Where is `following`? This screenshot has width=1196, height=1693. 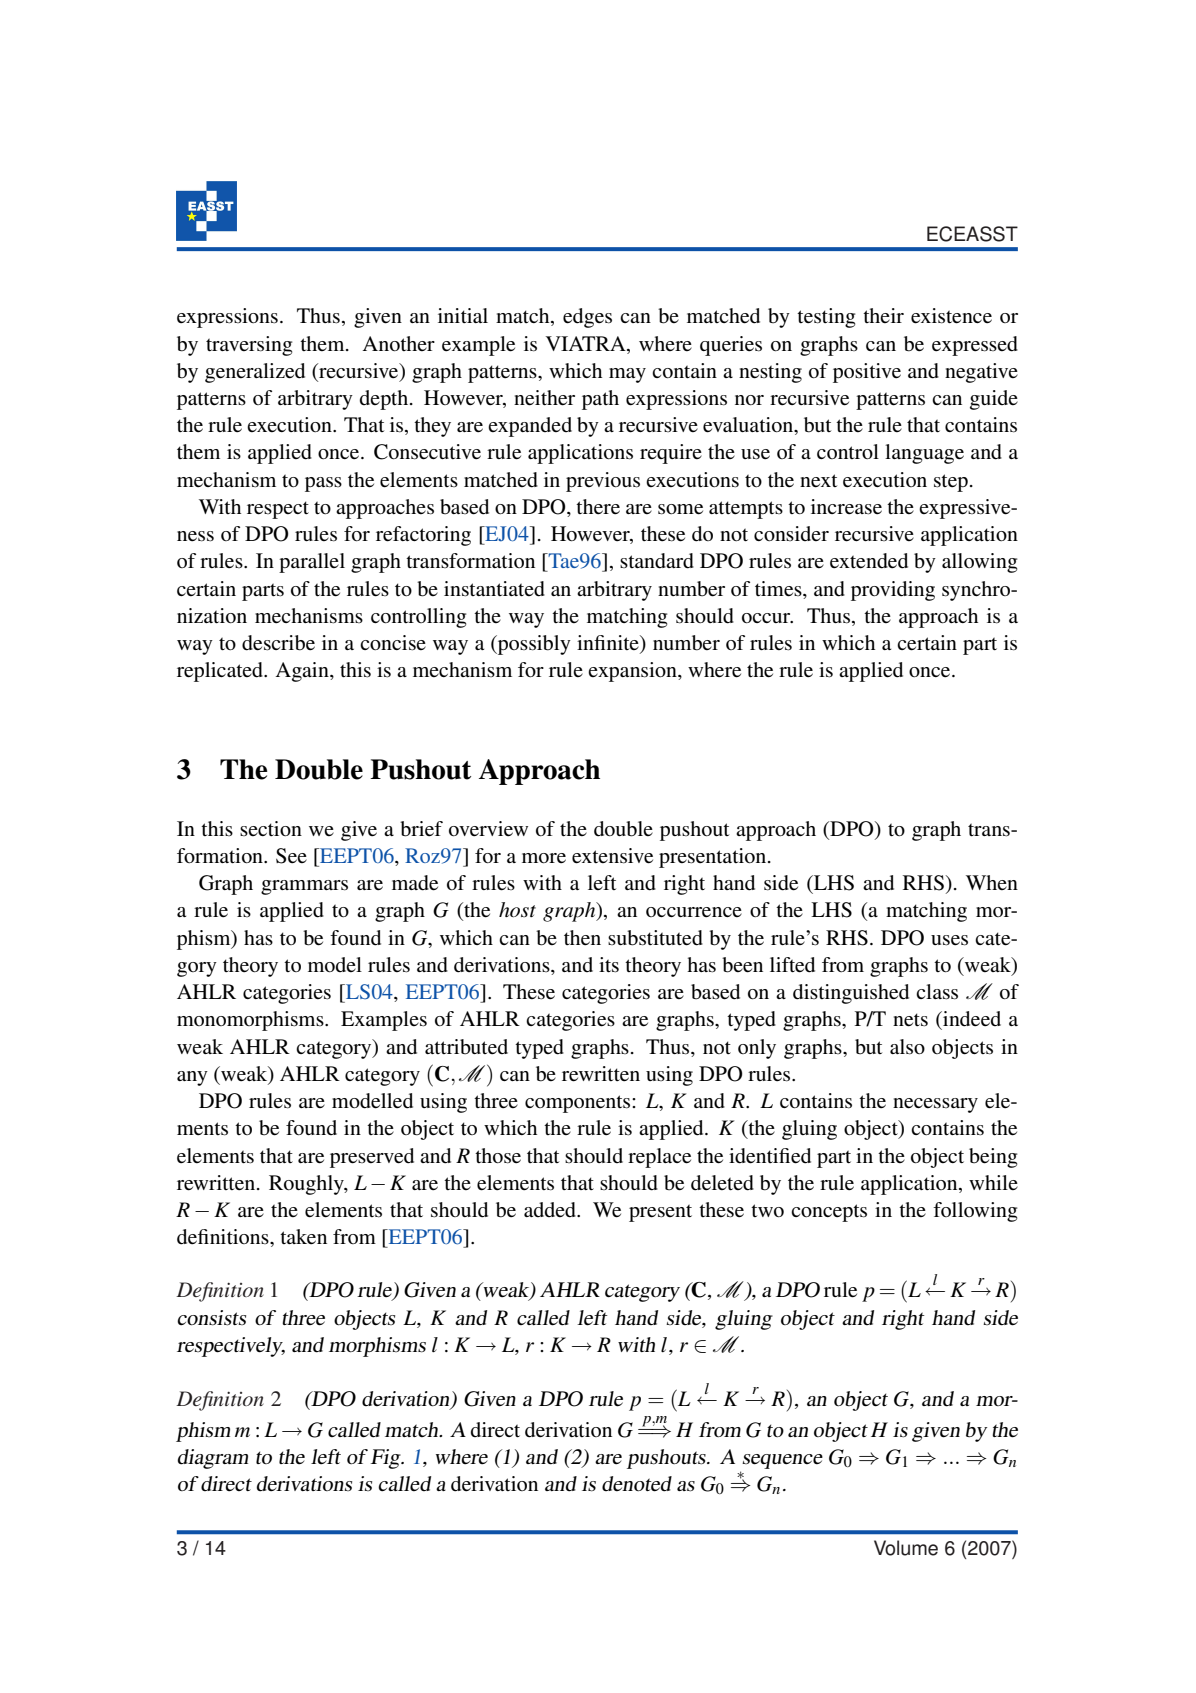
following is located at coordinates (975, 1212).
